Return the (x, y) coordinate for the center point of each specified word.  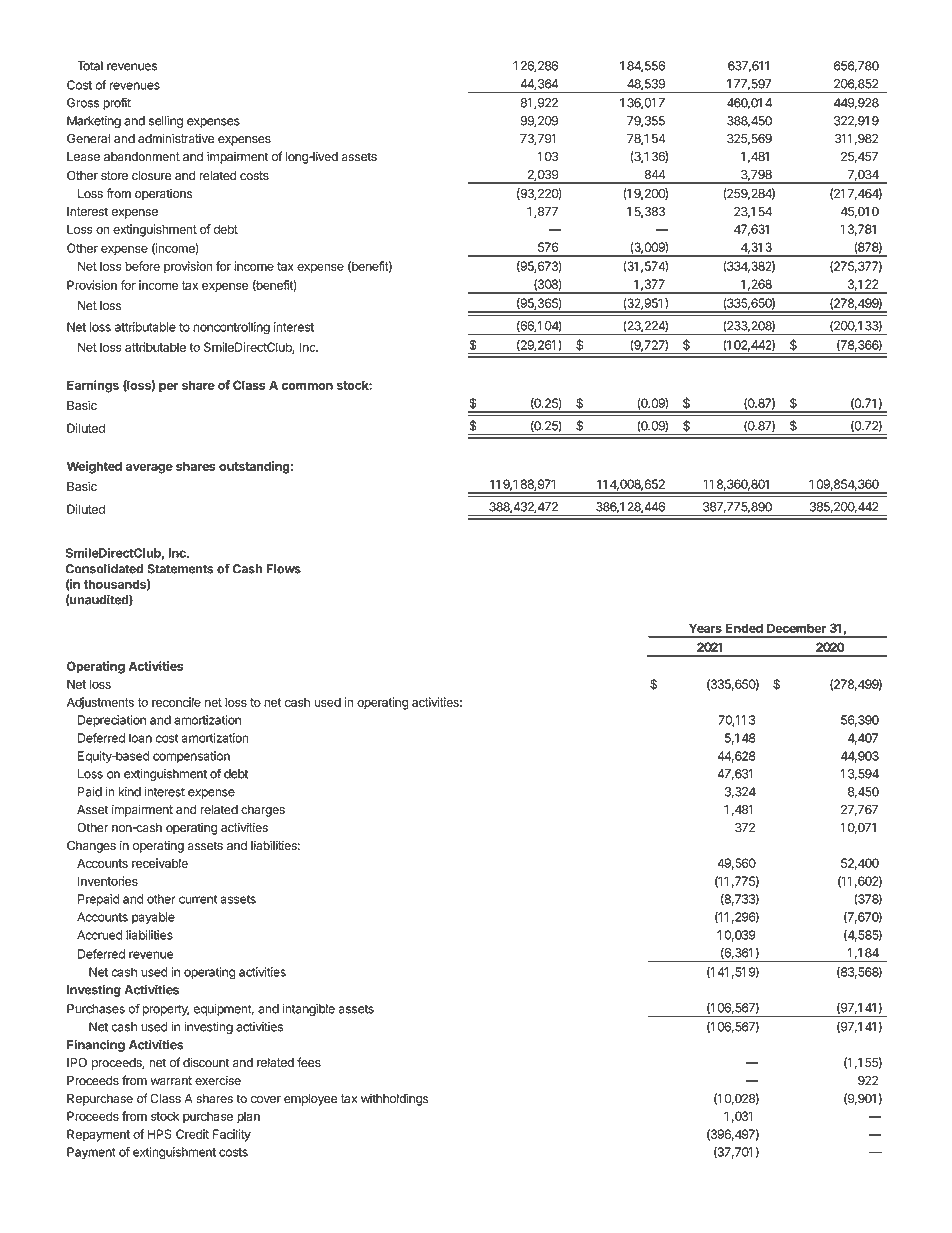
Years (705, 628)
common (307, 386)
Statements (180, 569)
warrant (171, 1080)
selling (166, 122)
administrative (176, 138)
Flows (283, 569)
